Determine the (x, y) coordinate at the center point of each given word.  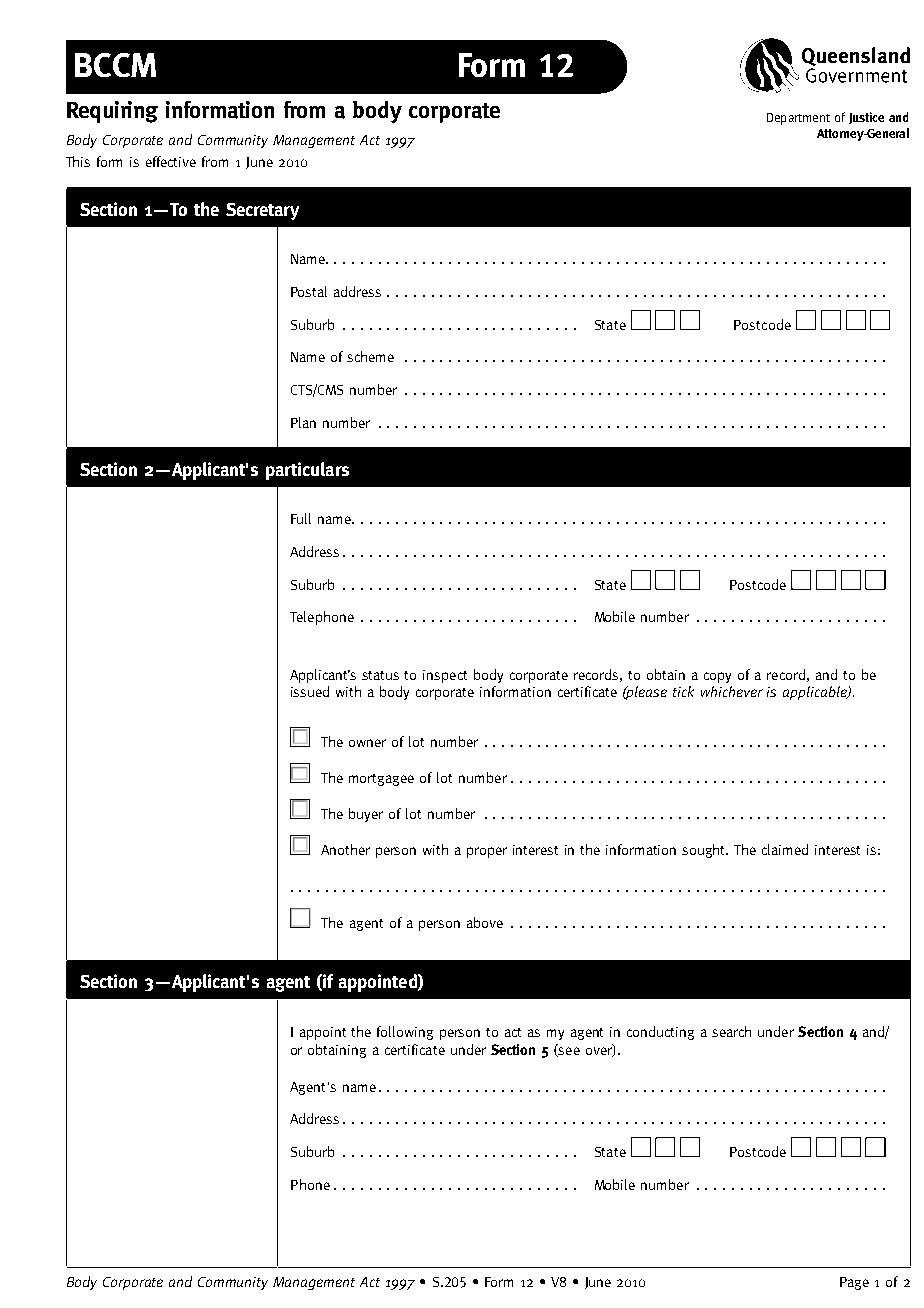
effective (171, 161)
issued (310, 691)
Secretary (262, 211)
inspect (445, 676)
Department (798, 119)
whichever (732, 691)
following (405, 1033)
